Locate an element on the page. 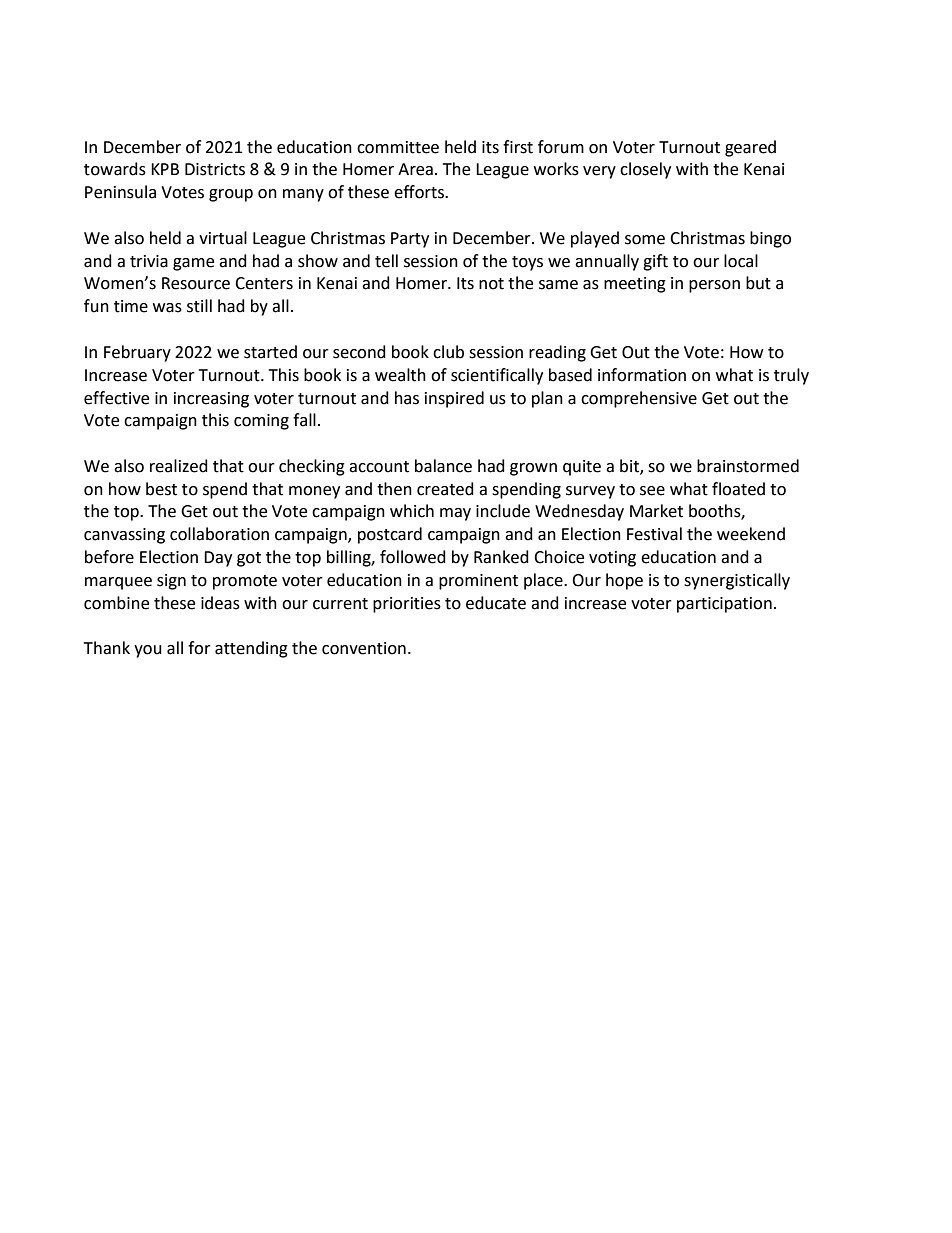 Image resolution: width=952 pixels, height=1233 pixels. local is located at coordinates (741, 261).
